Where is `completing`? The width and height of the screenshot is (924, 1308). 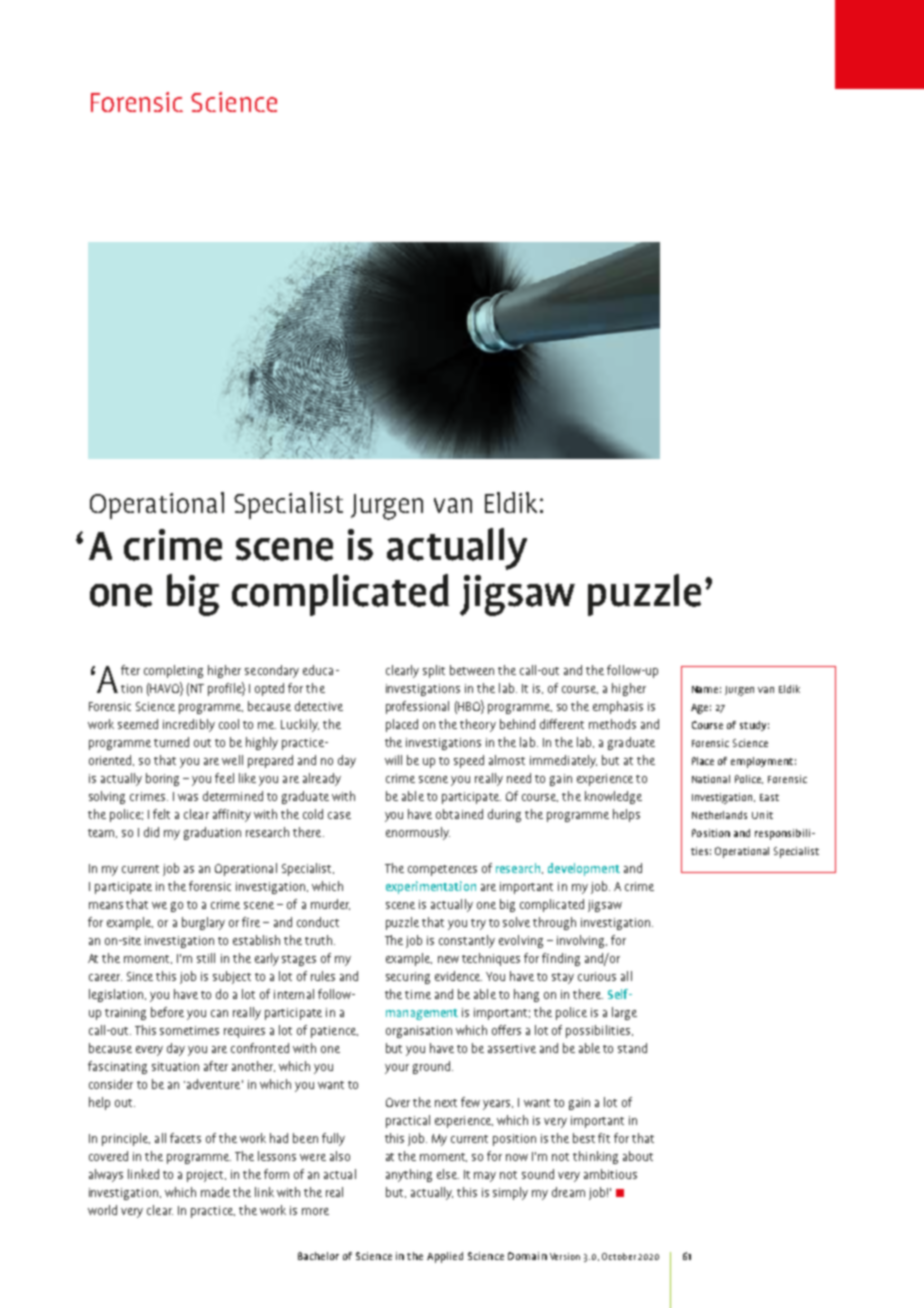 completing is located at coordinates (173, 671).
